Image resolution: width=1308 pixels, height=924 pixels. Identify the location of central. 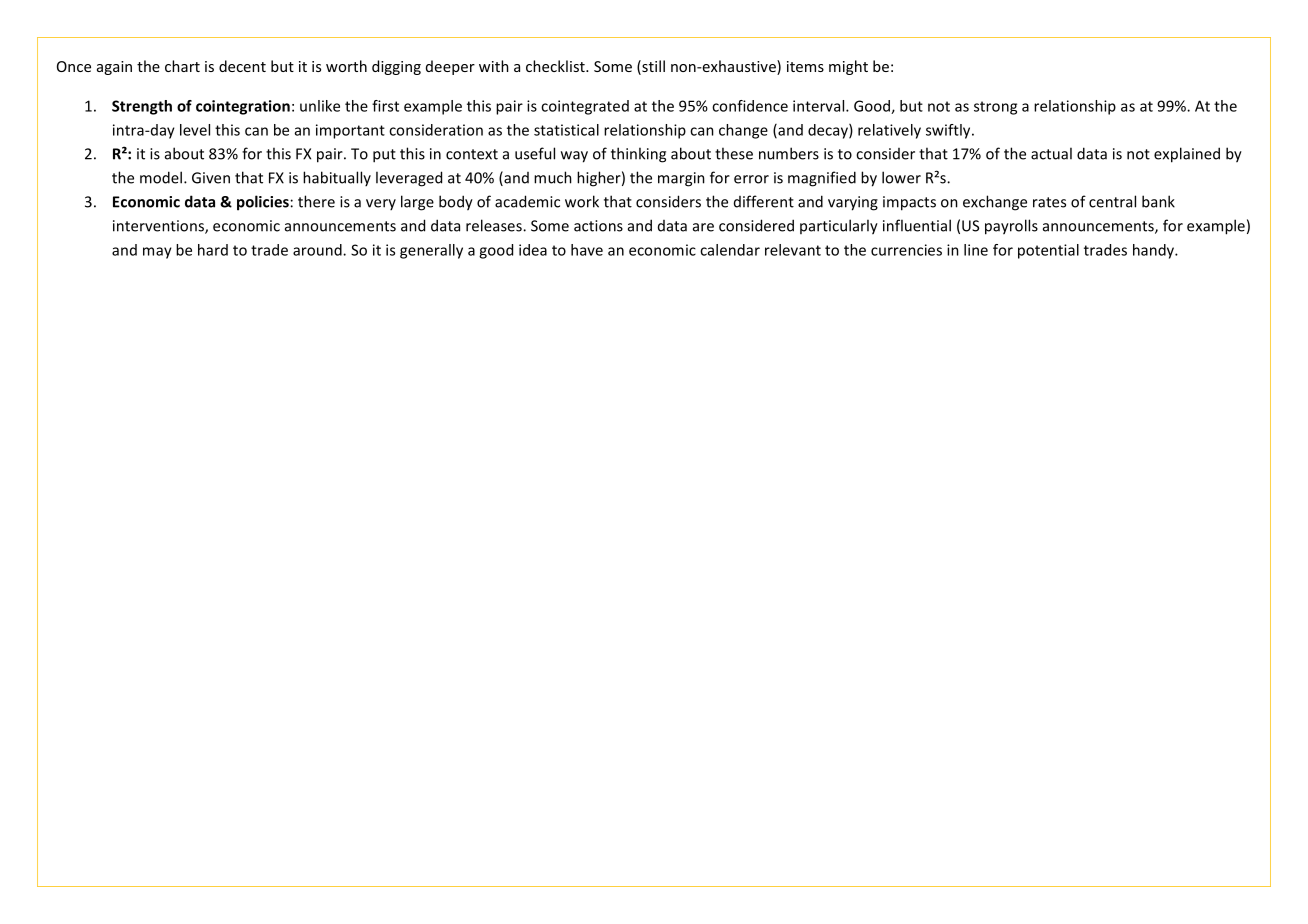
(1112, 201).
